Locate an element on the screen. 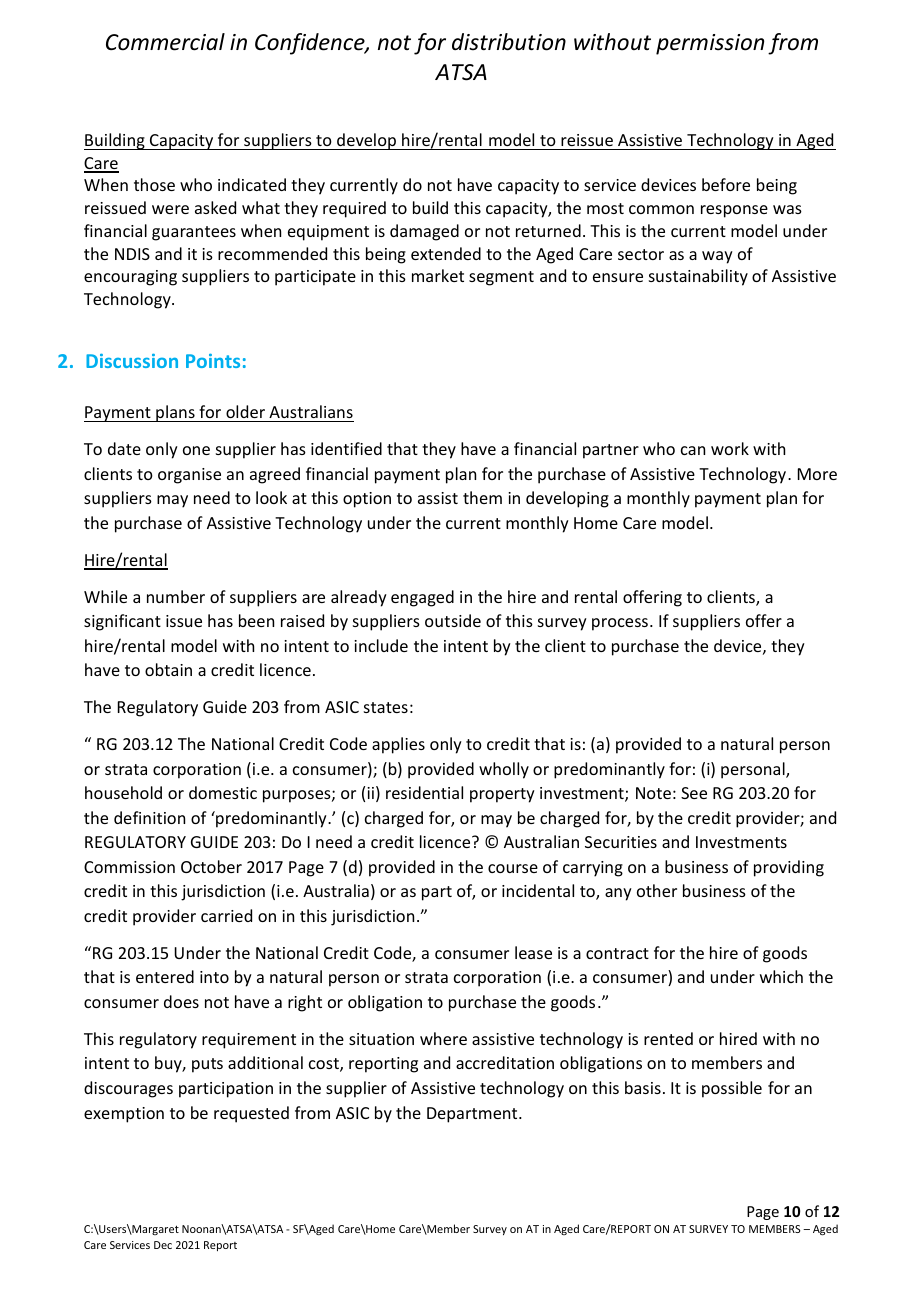 The image size is (924, 1307). distribution is located at coordinates (509, 42).
